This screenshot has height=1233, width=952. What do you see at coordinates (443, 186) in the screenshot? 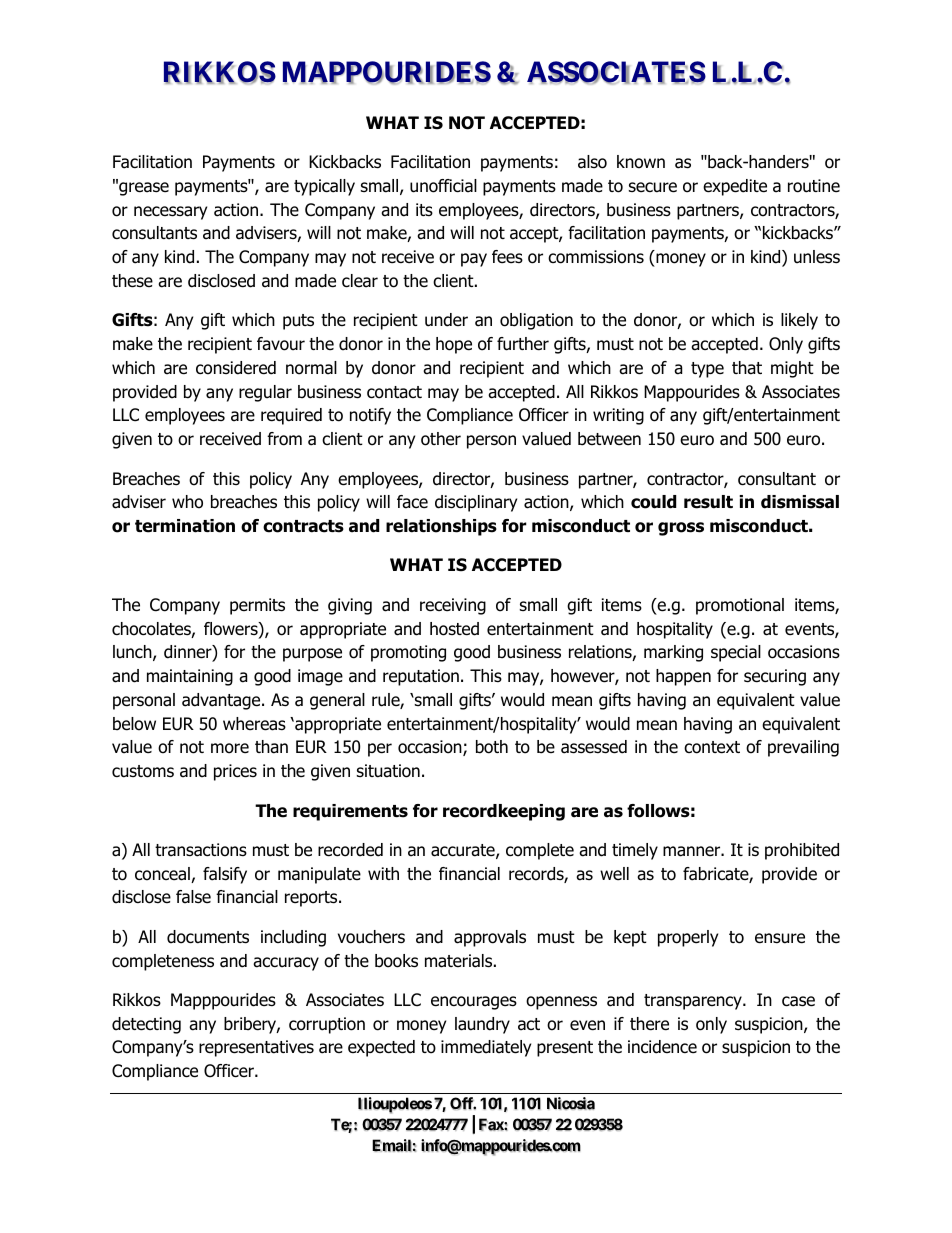
I see `unofficial` at bounding box center [443, 186].
